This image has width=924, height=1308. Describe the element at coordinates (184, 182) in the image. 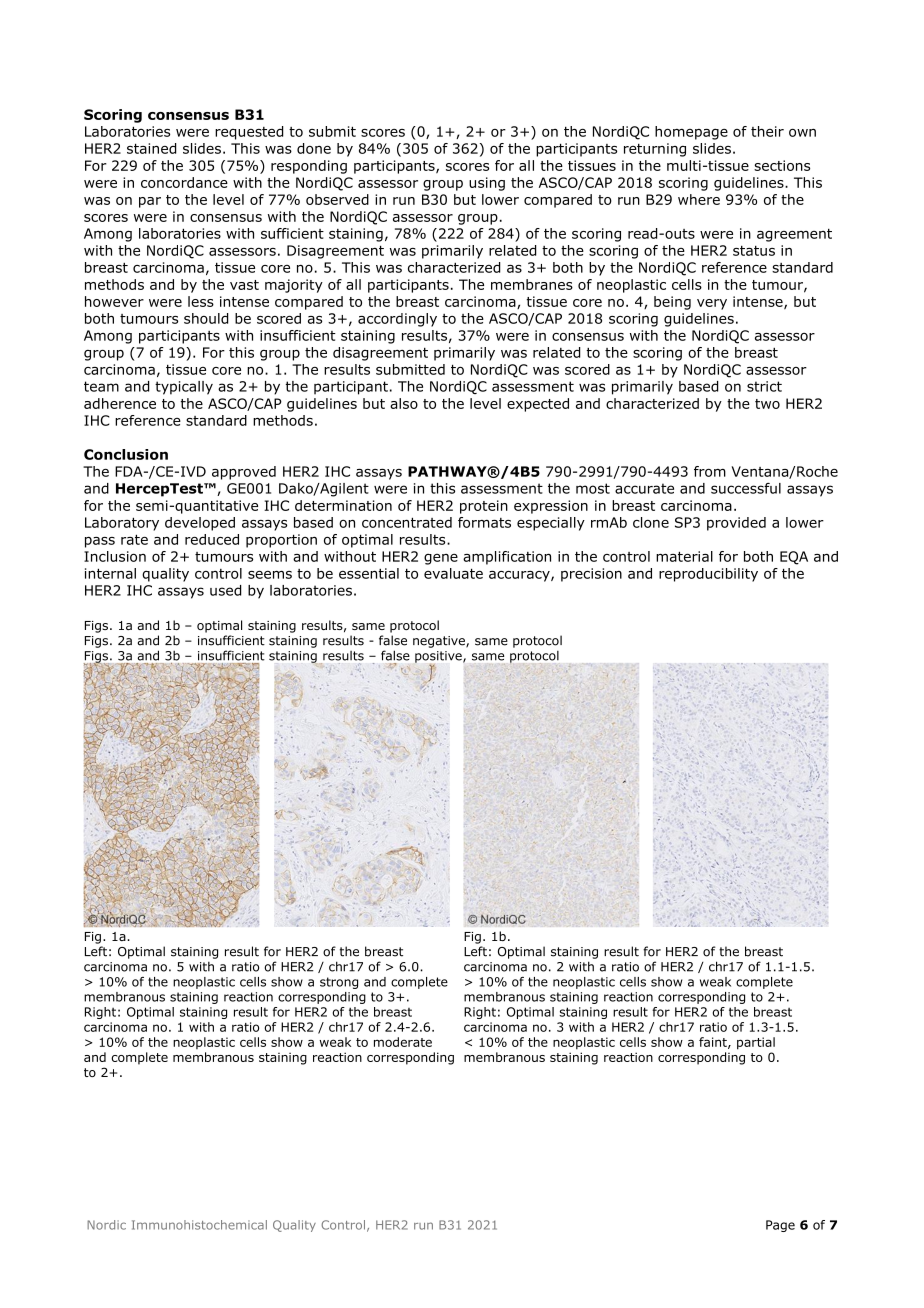

I see `concordance` at that location.
